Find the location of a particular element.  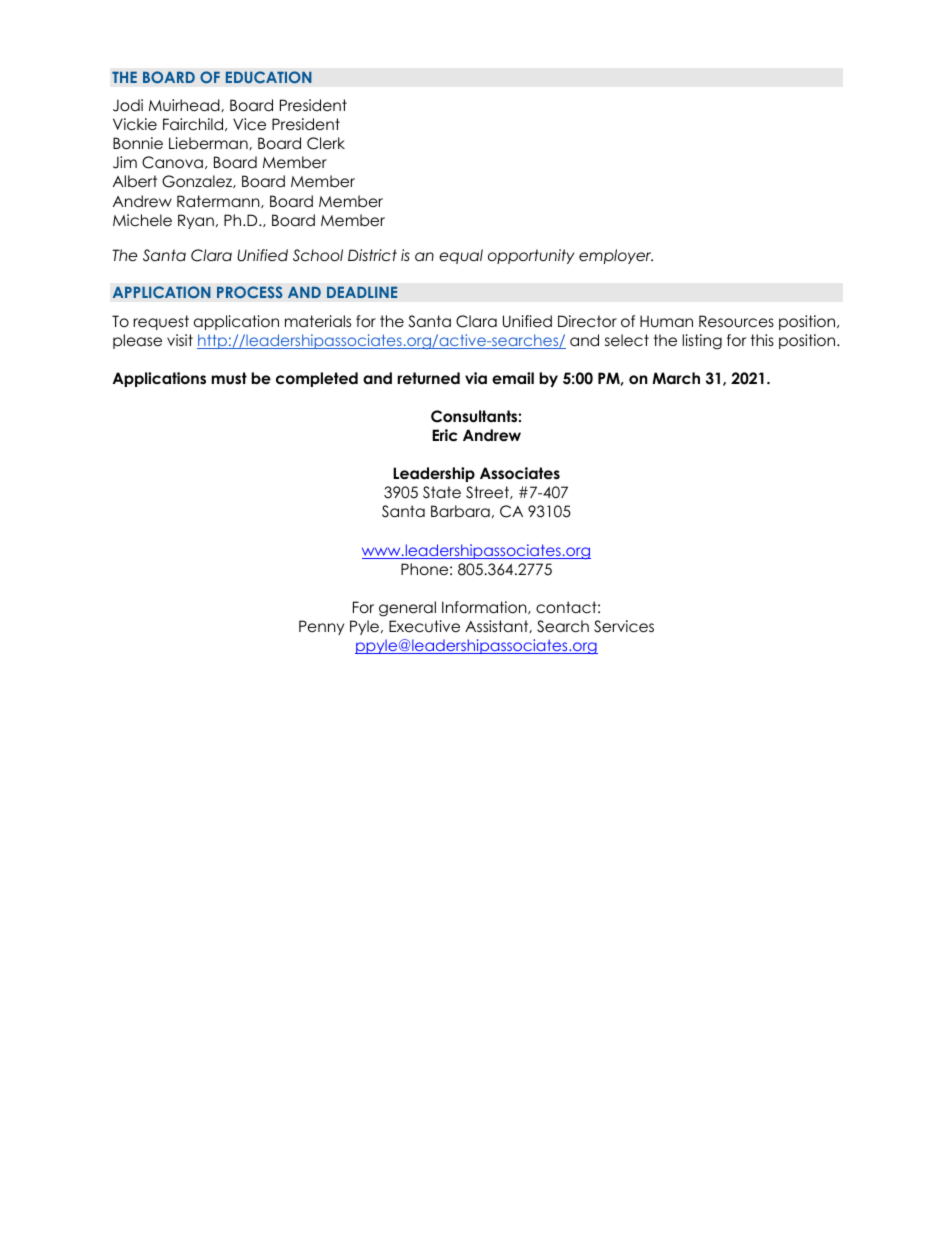

Information is located at coordinates (485, 607).
